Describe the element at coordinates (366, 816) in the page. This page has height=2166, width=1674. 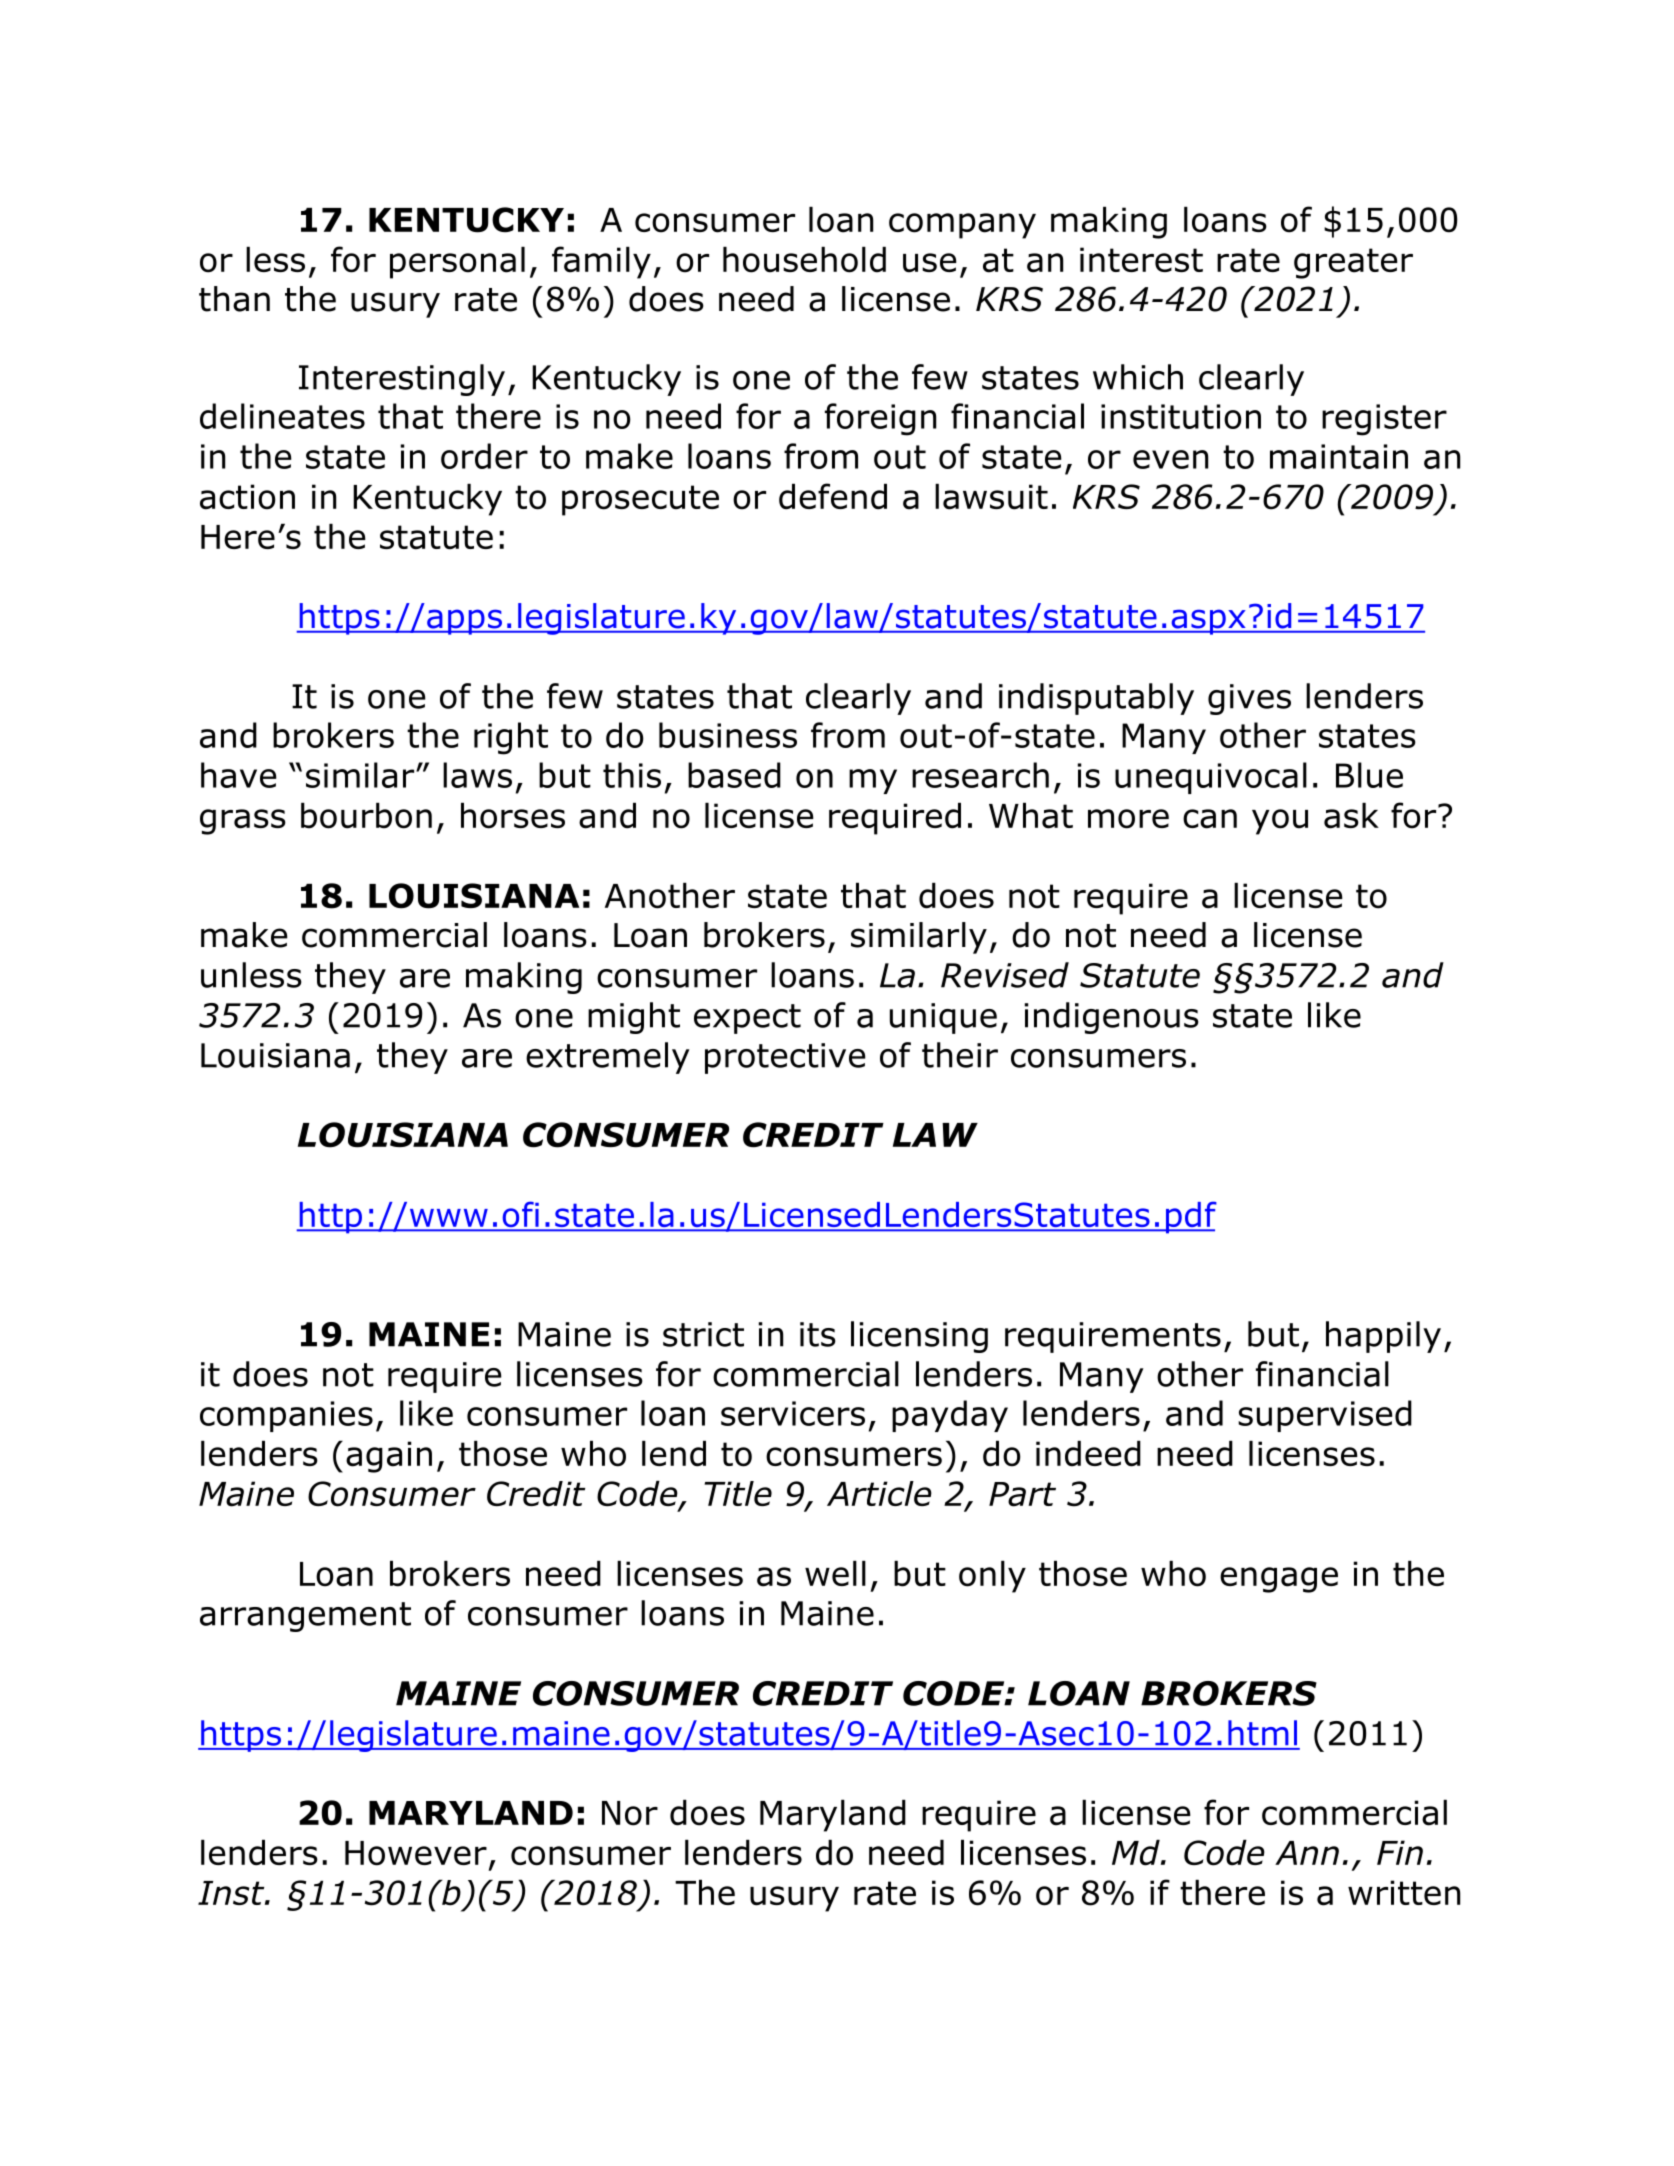
I see `bourbon` at that location.
